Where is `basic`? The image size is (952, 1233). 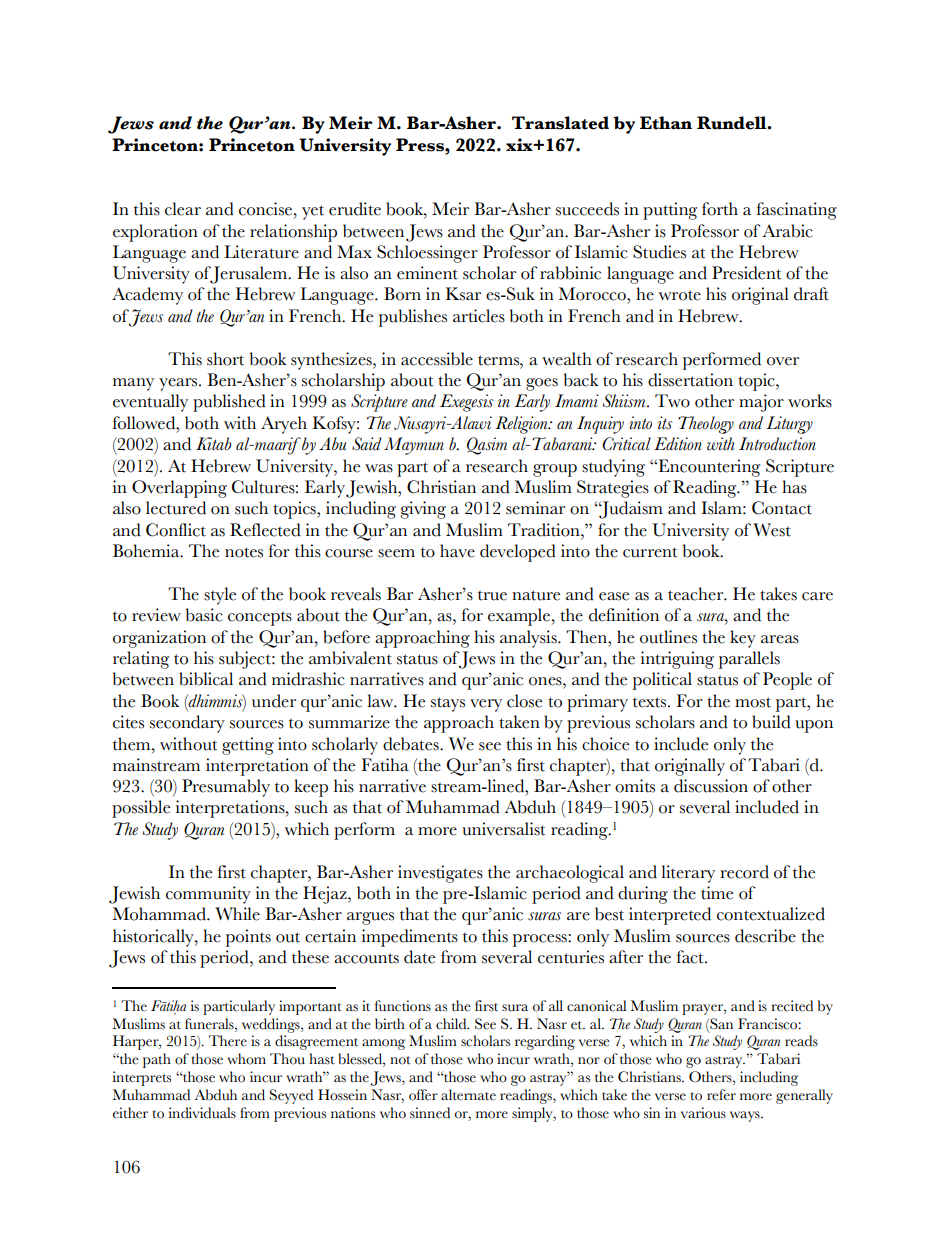
basic is located at coordinates (204, 615).
